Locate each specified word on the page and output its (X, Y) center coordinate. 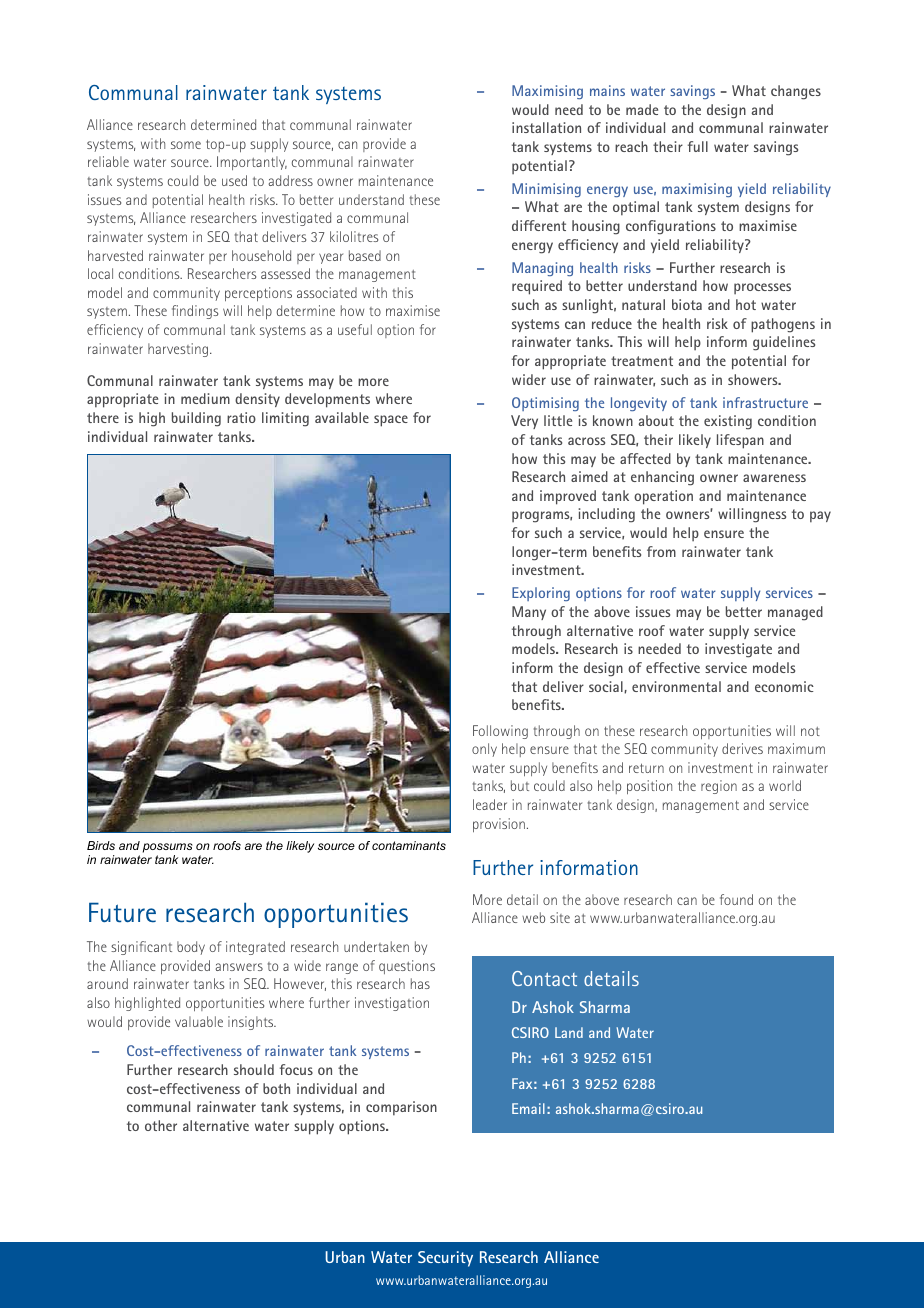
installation (546, 127)
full (698, 146)
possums (168, 848)
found (736, 899)
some (186, 145)
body (191, 948)
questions (407, 967)
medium (205, 398)
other (161, 1125)
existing (728, 422)
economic (784, 686)
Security (445, 1259)
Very (524, 422)
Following (500, 732)
